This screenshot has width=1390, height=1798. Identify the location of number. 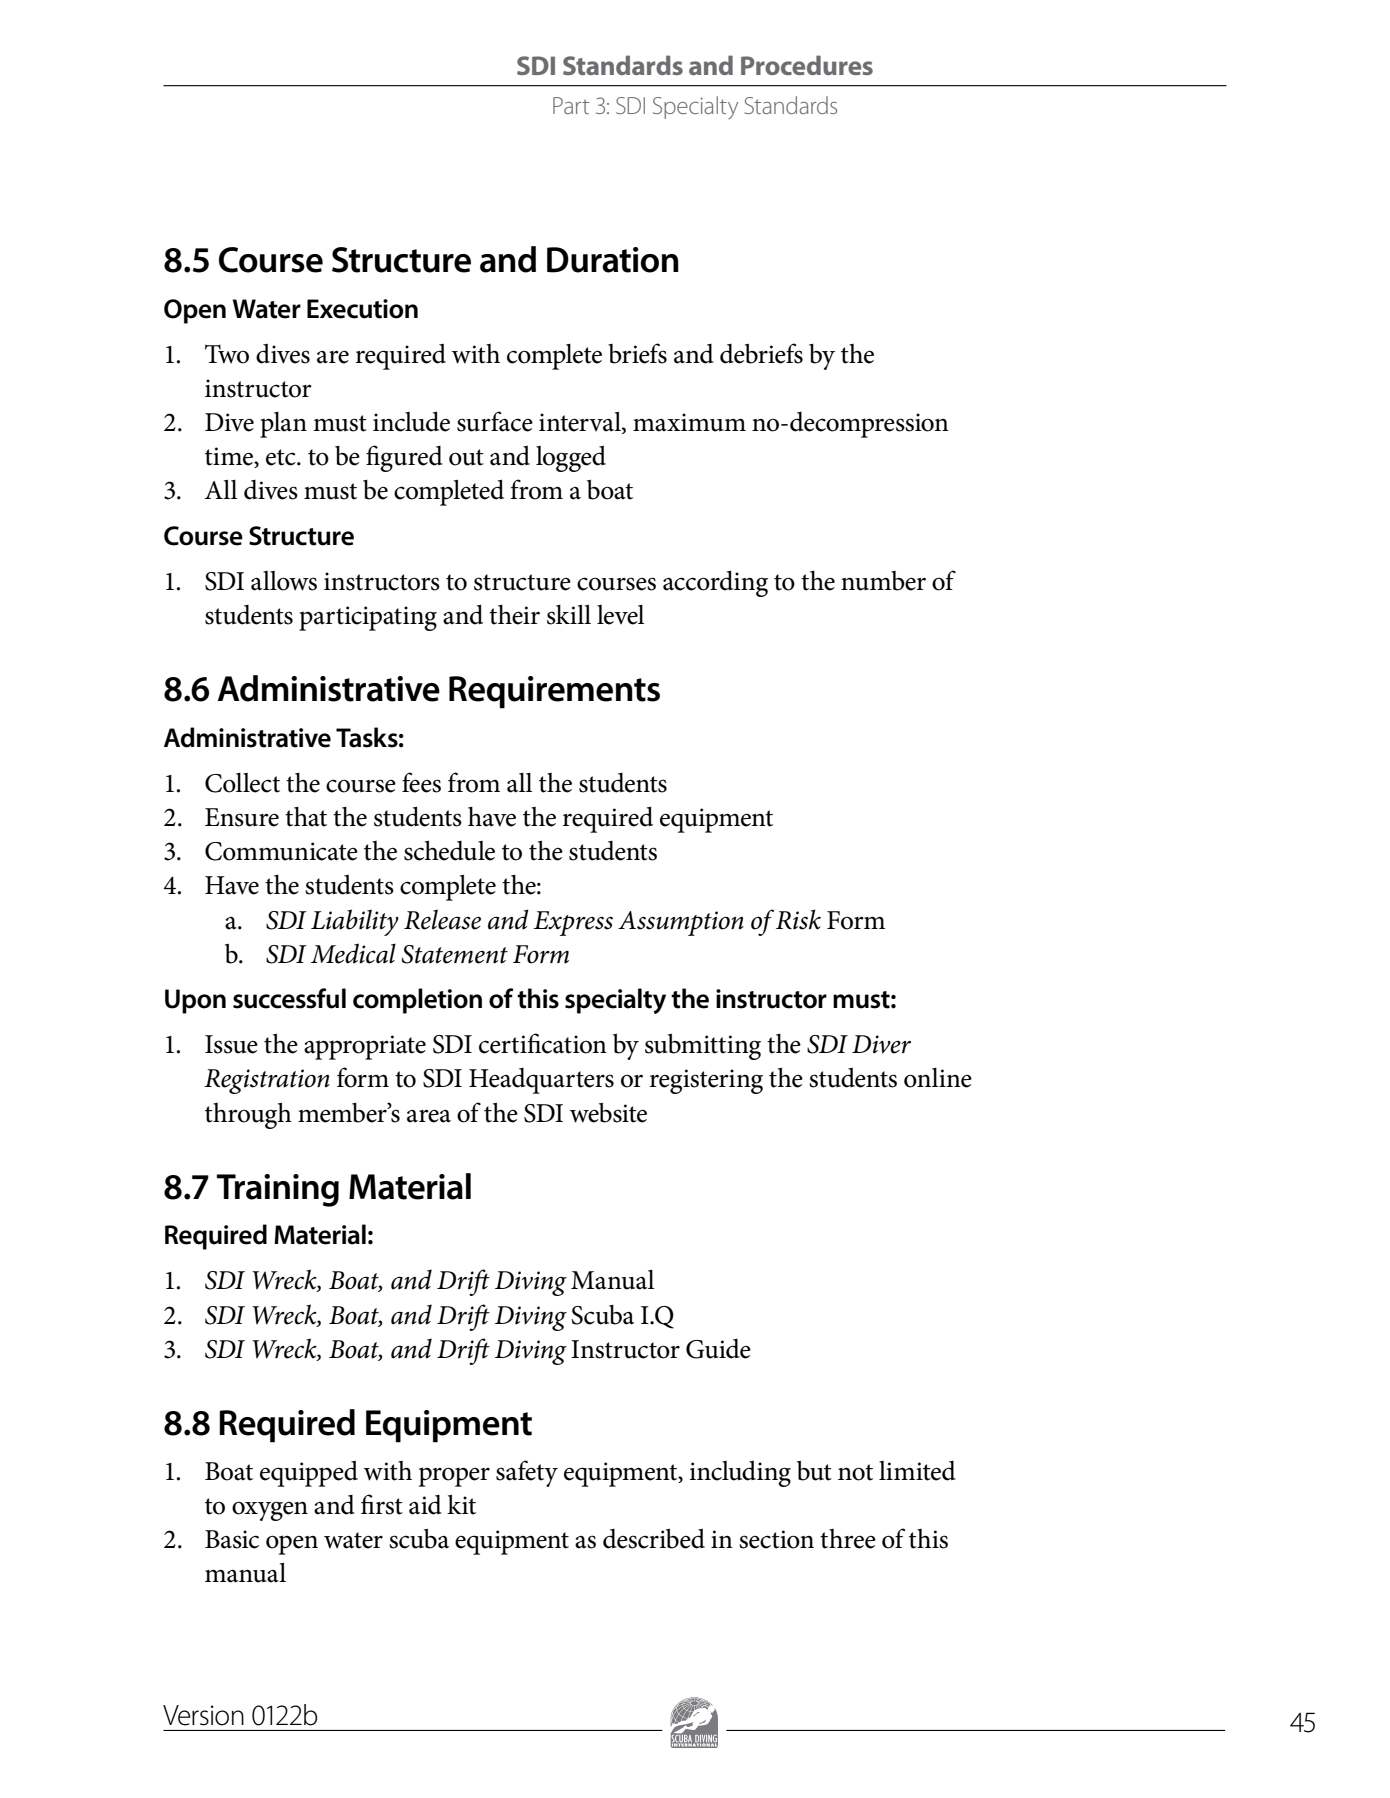
(883, 581).
